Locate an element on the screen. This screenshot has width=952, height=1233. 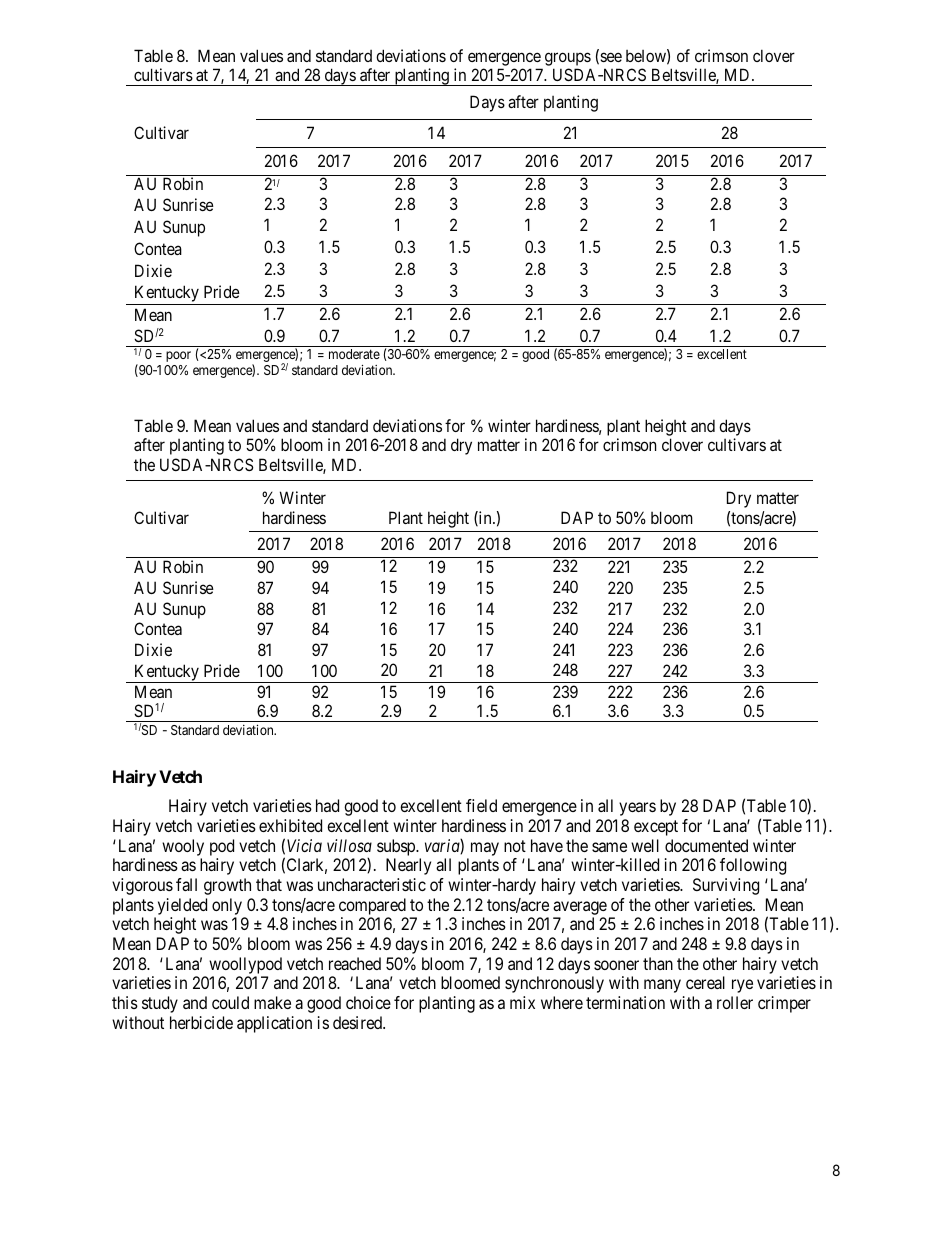
documented is located at coordinates (706, 845).
